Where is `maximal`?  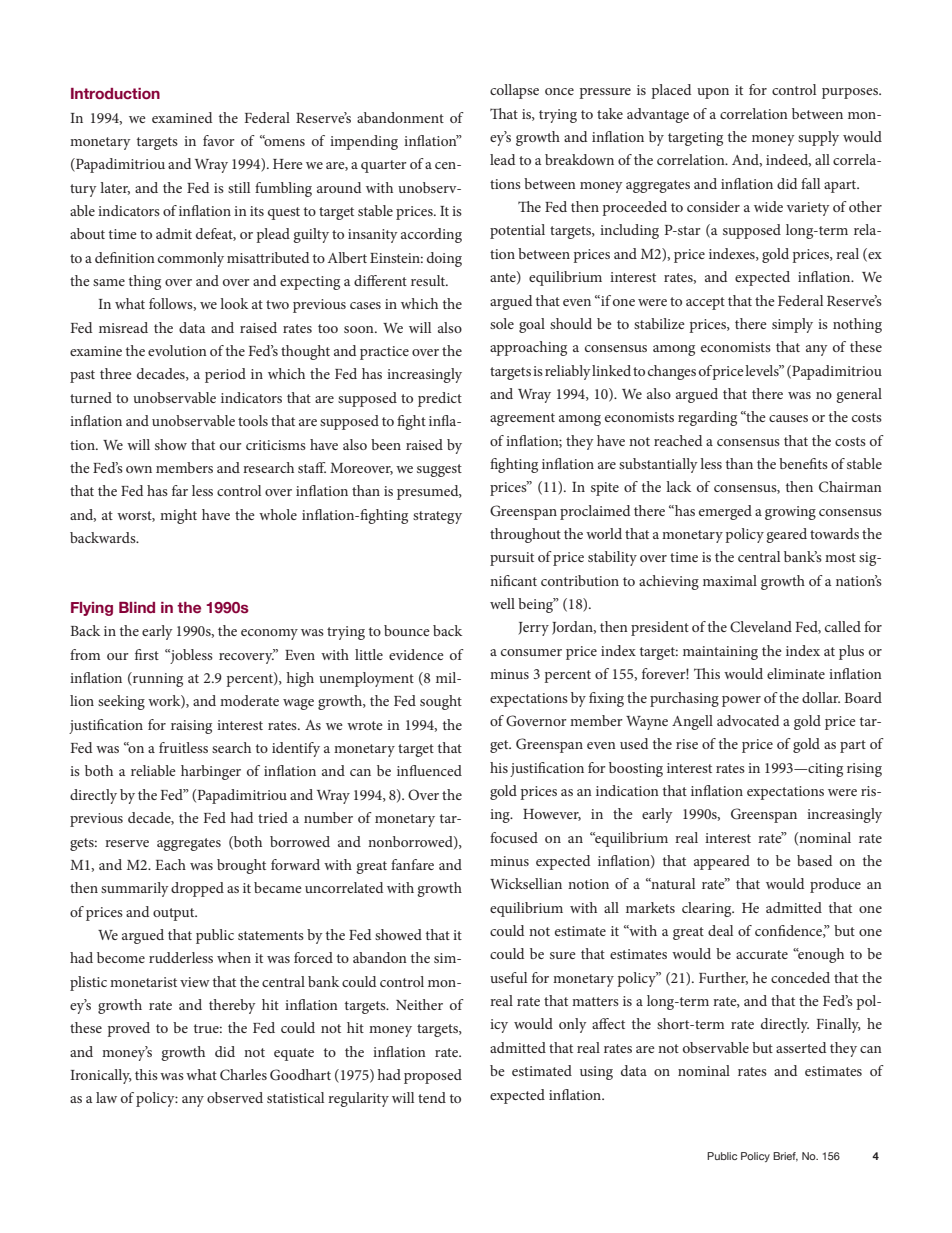 maximal is located at coordinates (730, 580).
